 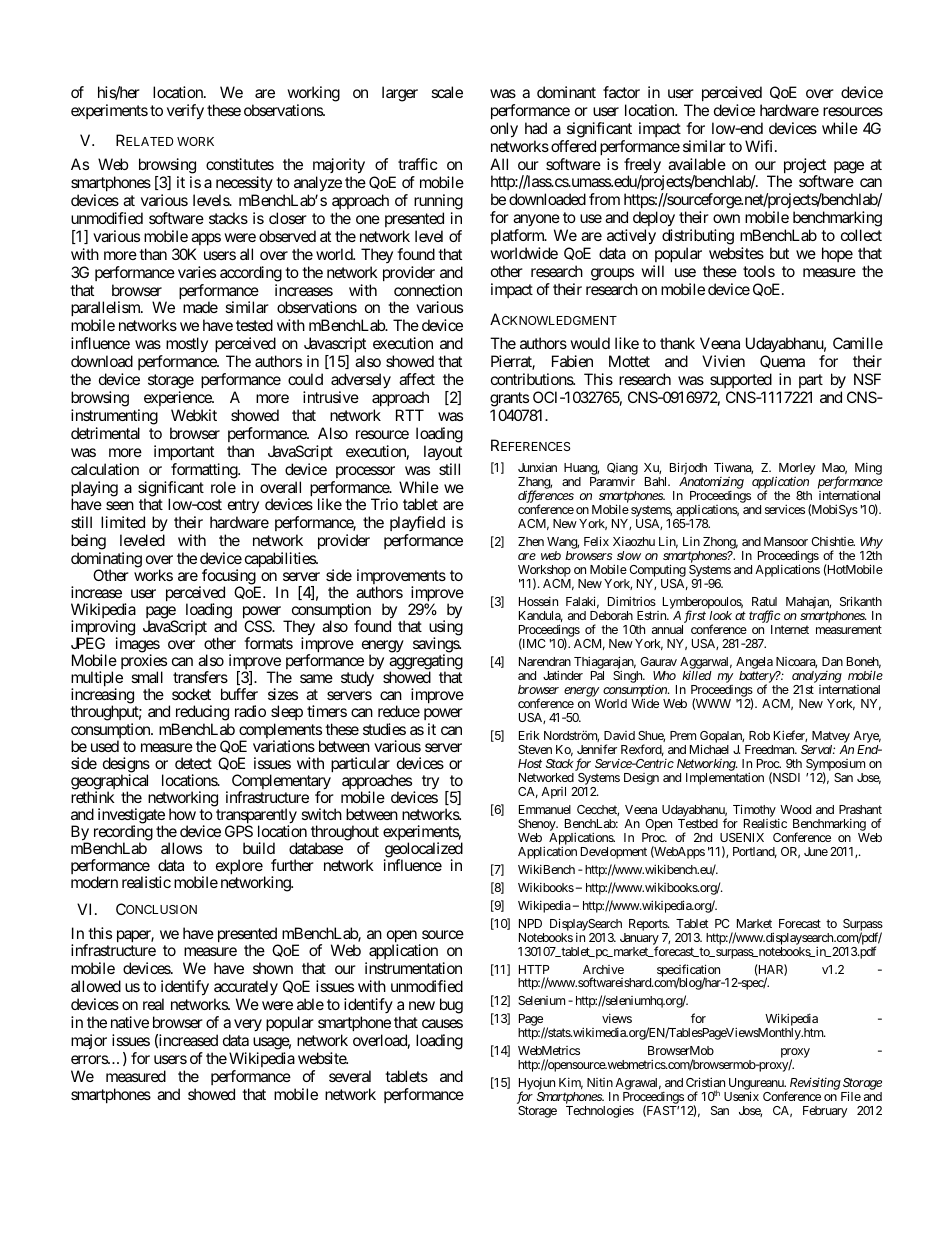 I want to click on Morley, so click(x=795, y=470).
